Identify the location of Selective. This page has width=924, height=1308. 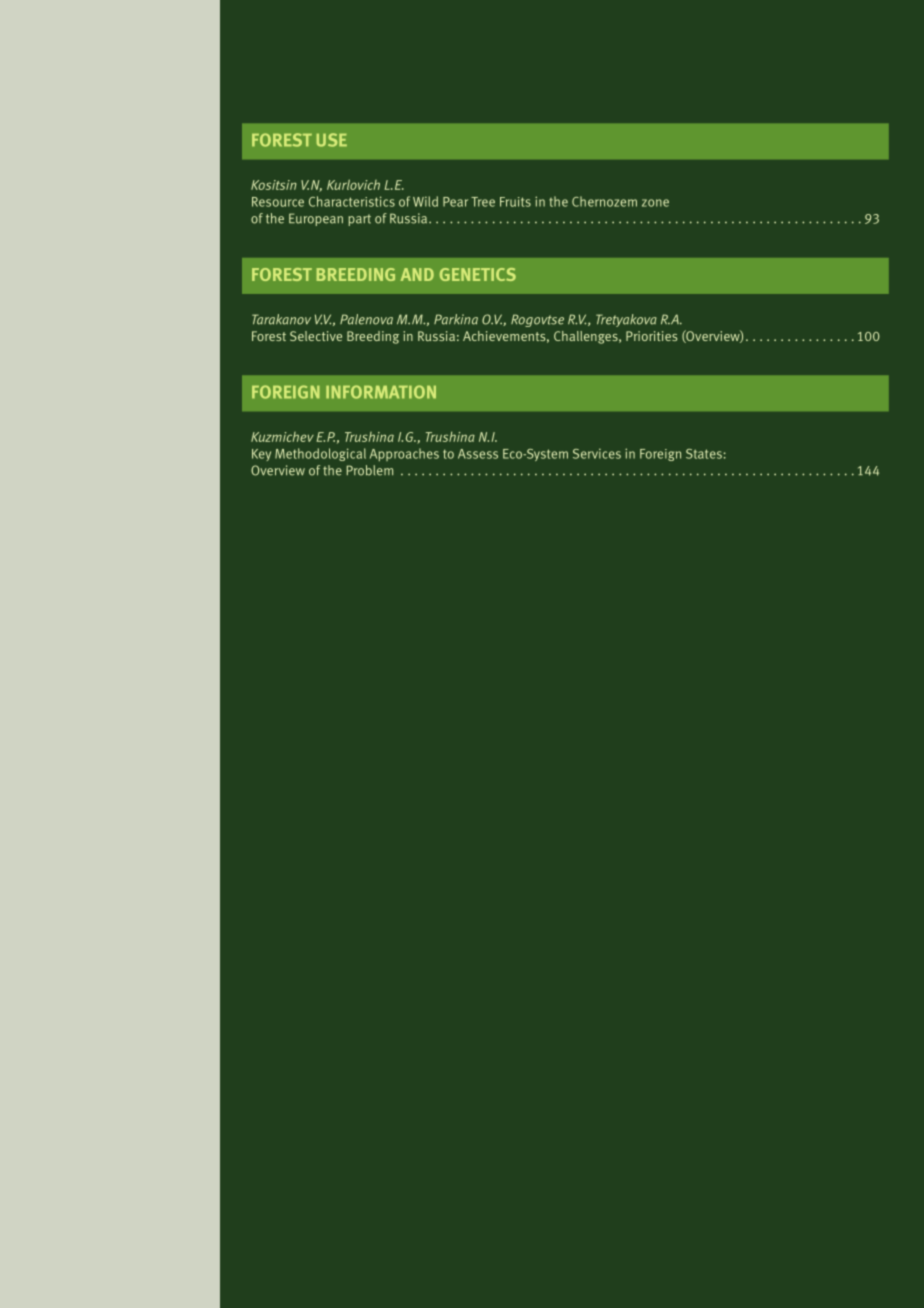
(316, 336).
